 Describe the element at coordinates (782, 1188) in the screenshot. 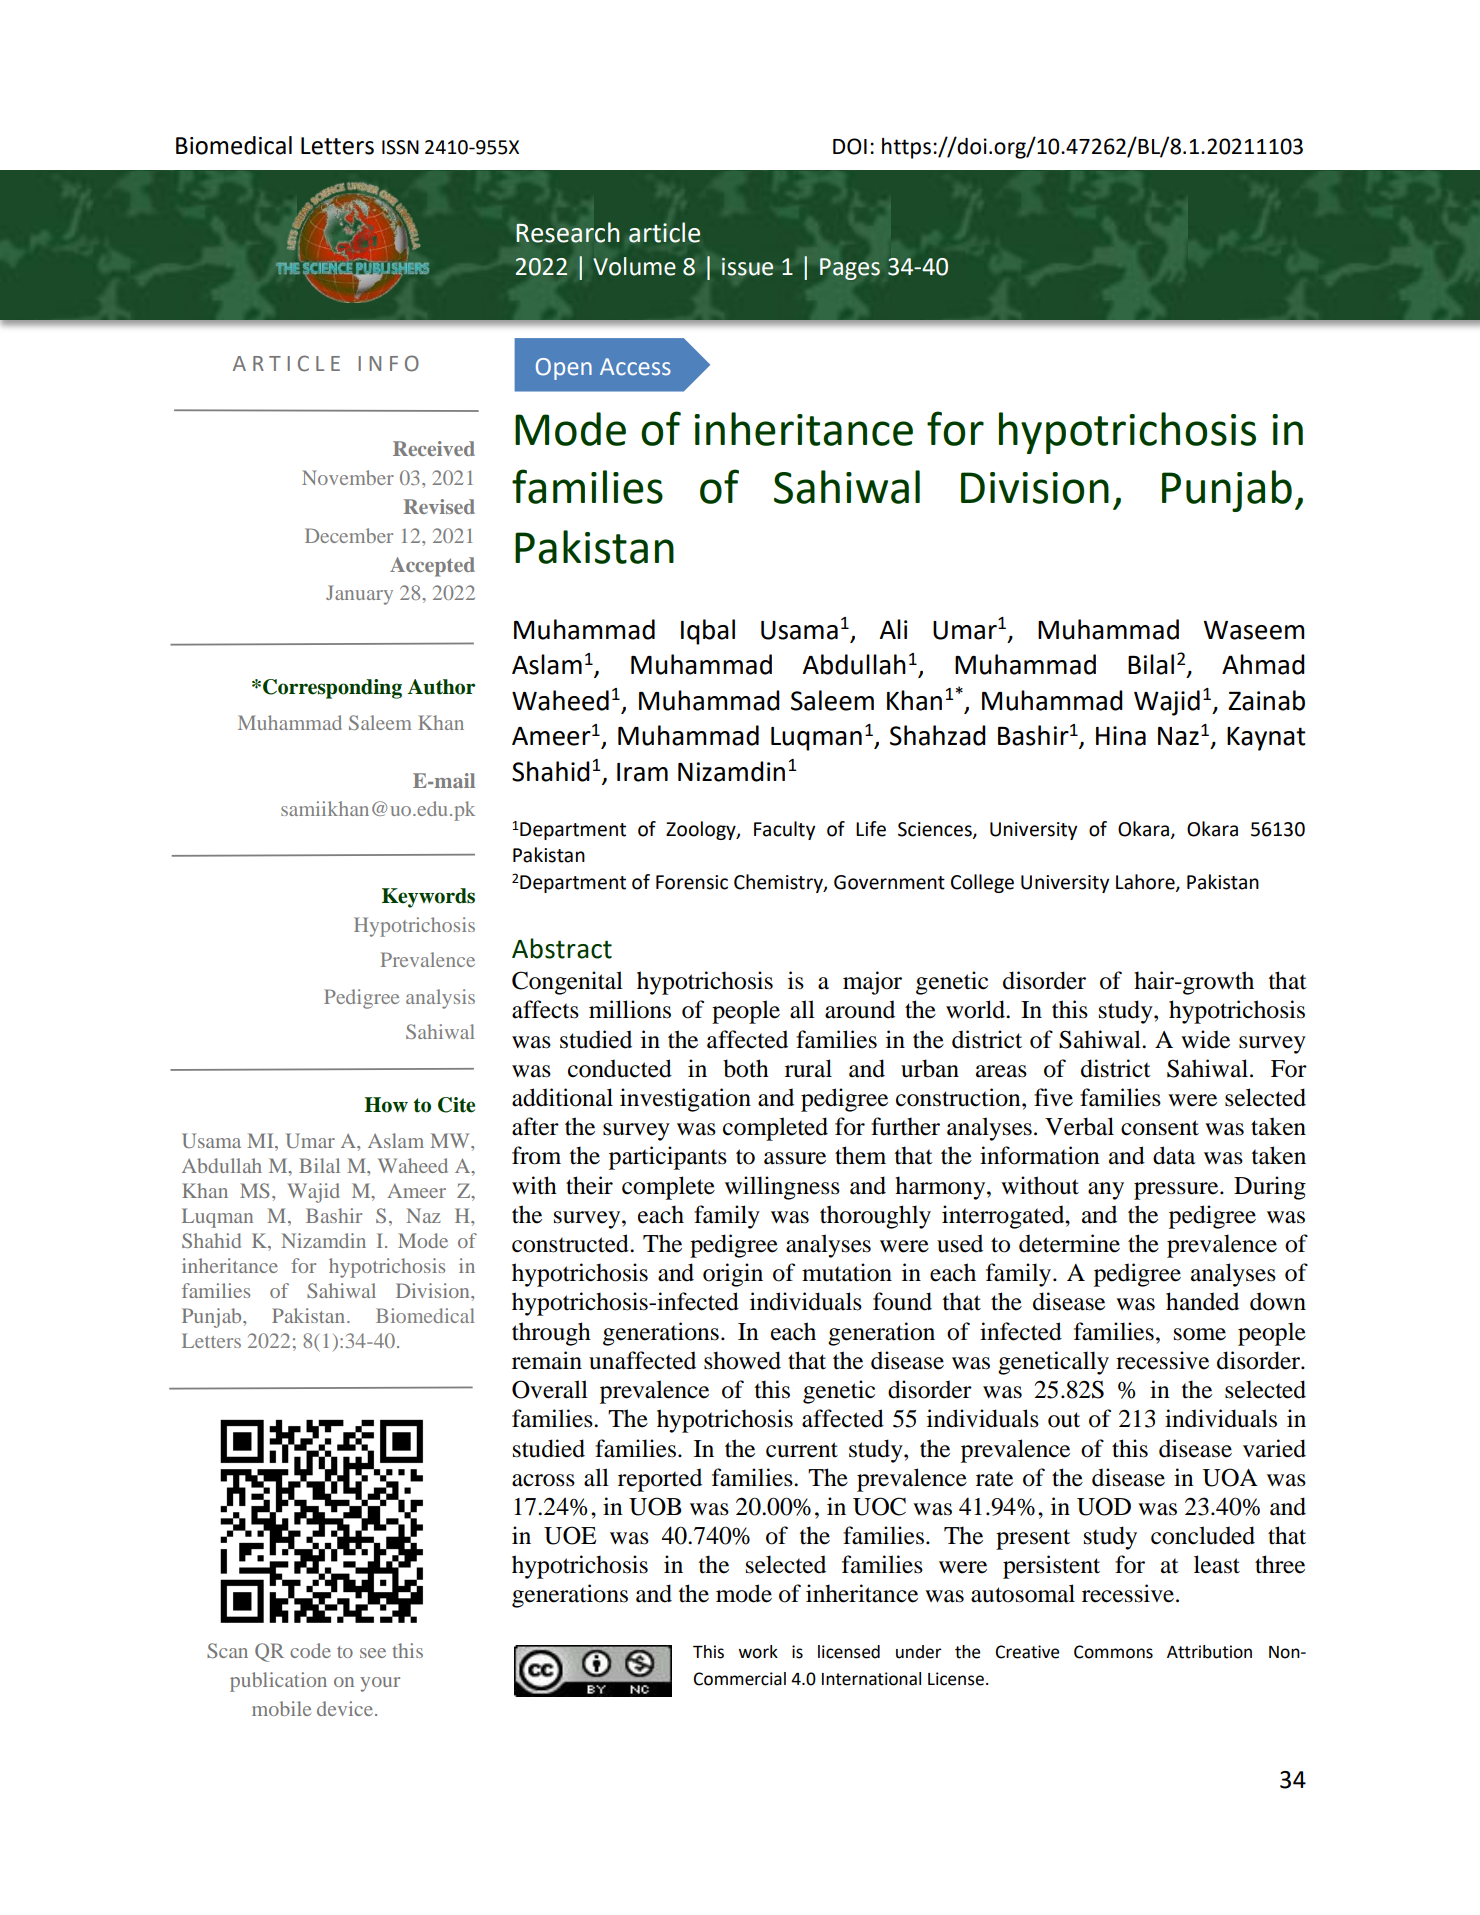

I see `willingness` at that location.
